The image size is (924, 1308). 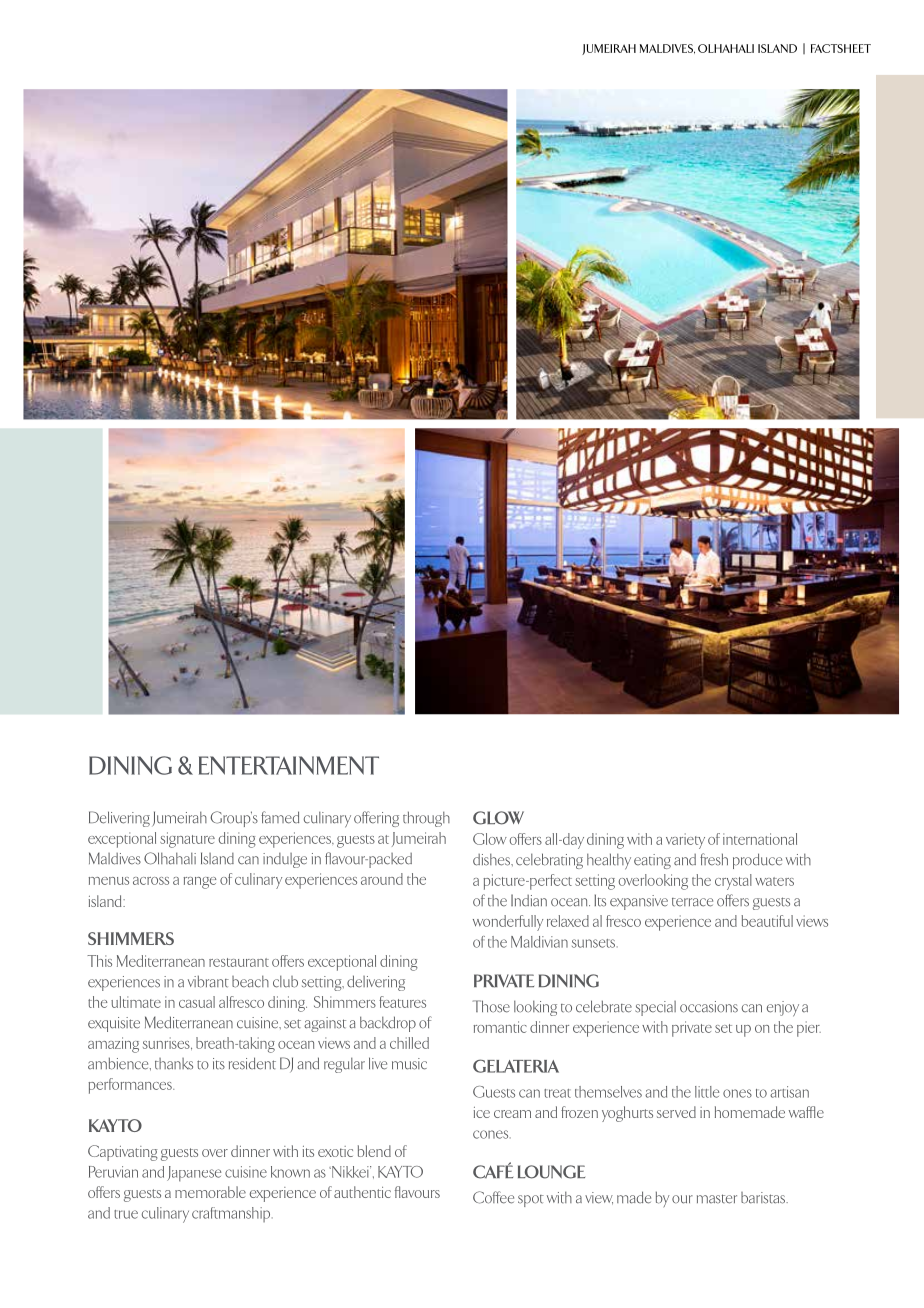 I want to click on little, so click(x=707, y=1092).
